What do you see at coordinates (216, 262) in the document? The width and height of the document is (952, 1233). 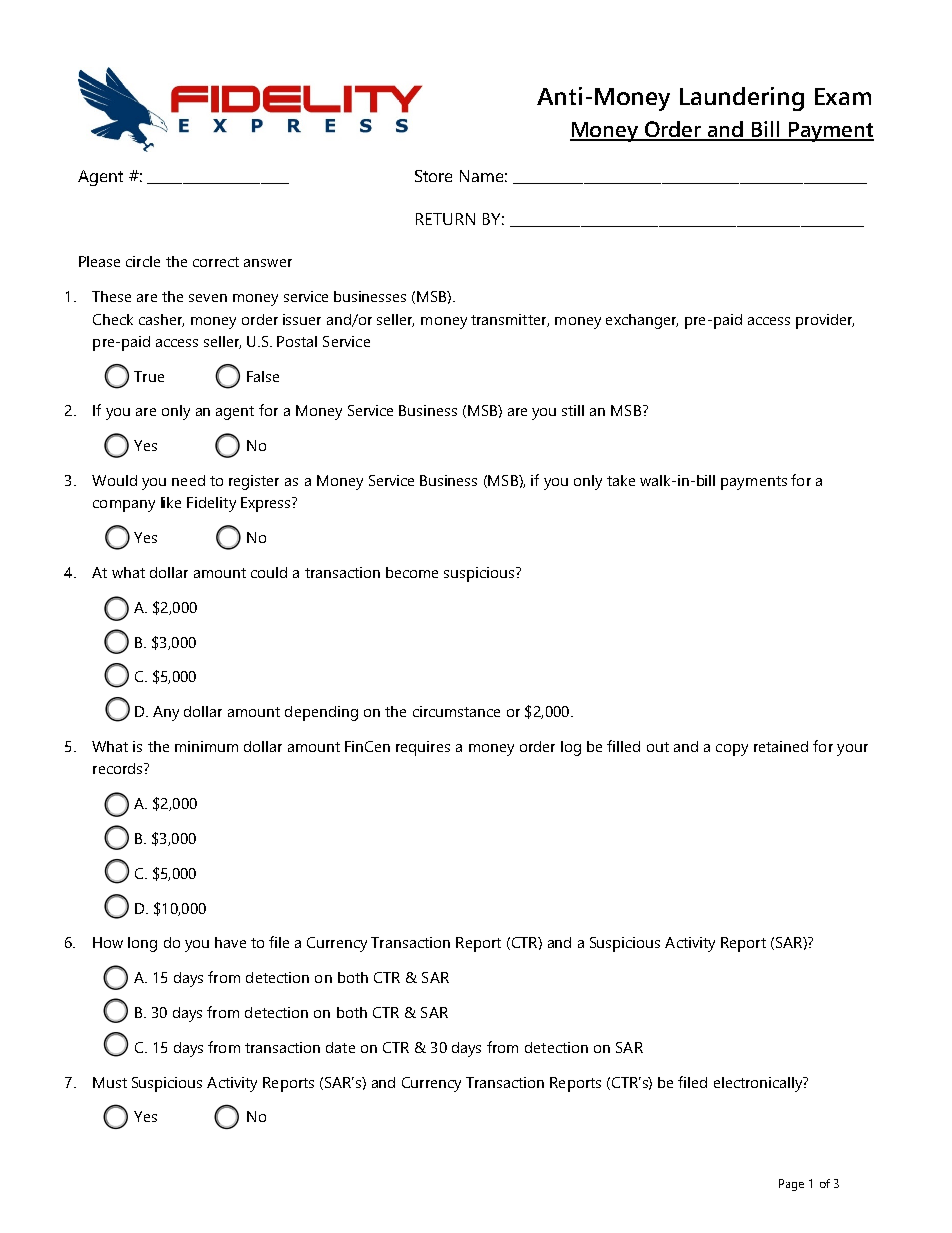 I see `correct` at bounding box center [216, 262].
